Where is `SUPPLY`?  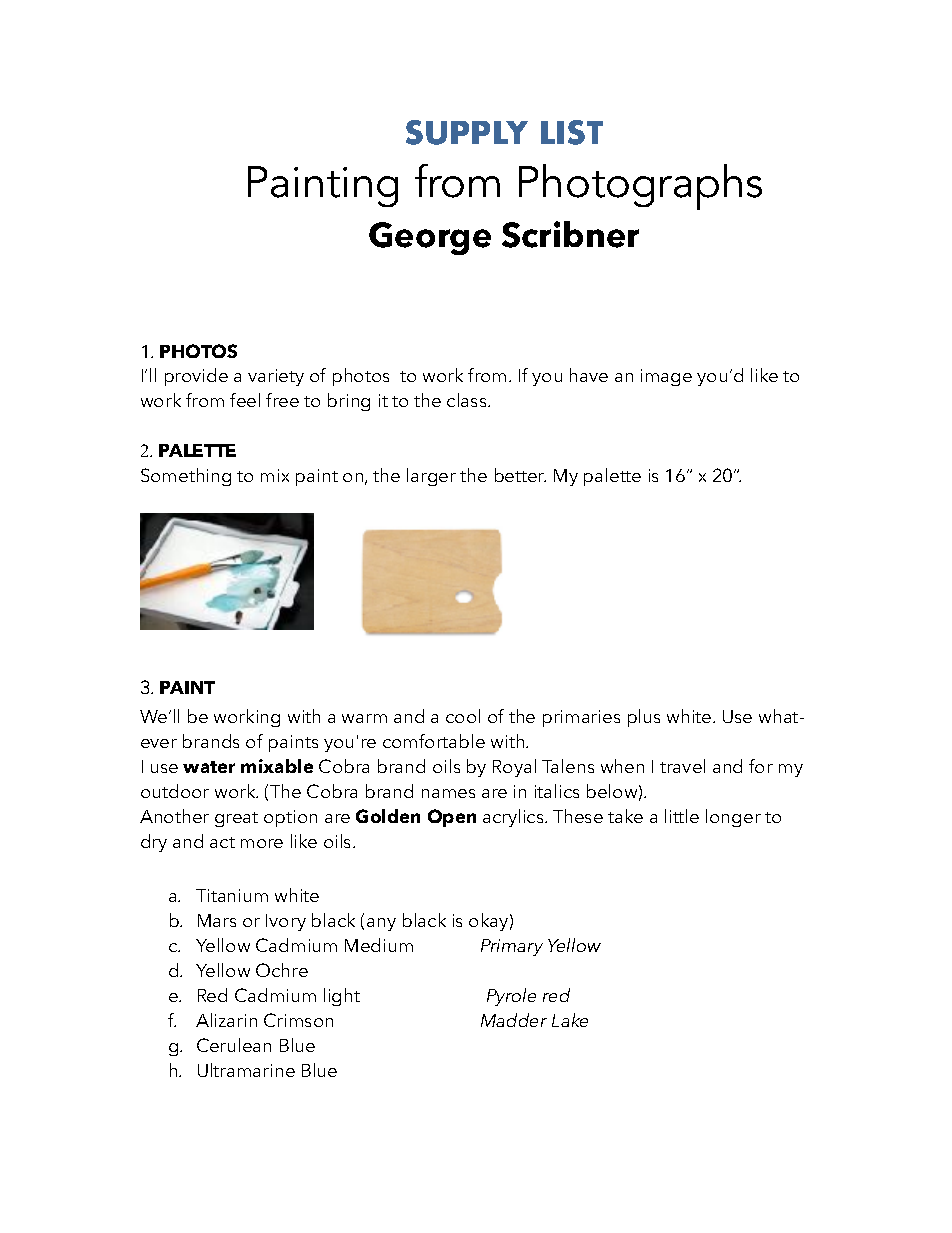 SUPPLY is located at coordinates (467, 132).
